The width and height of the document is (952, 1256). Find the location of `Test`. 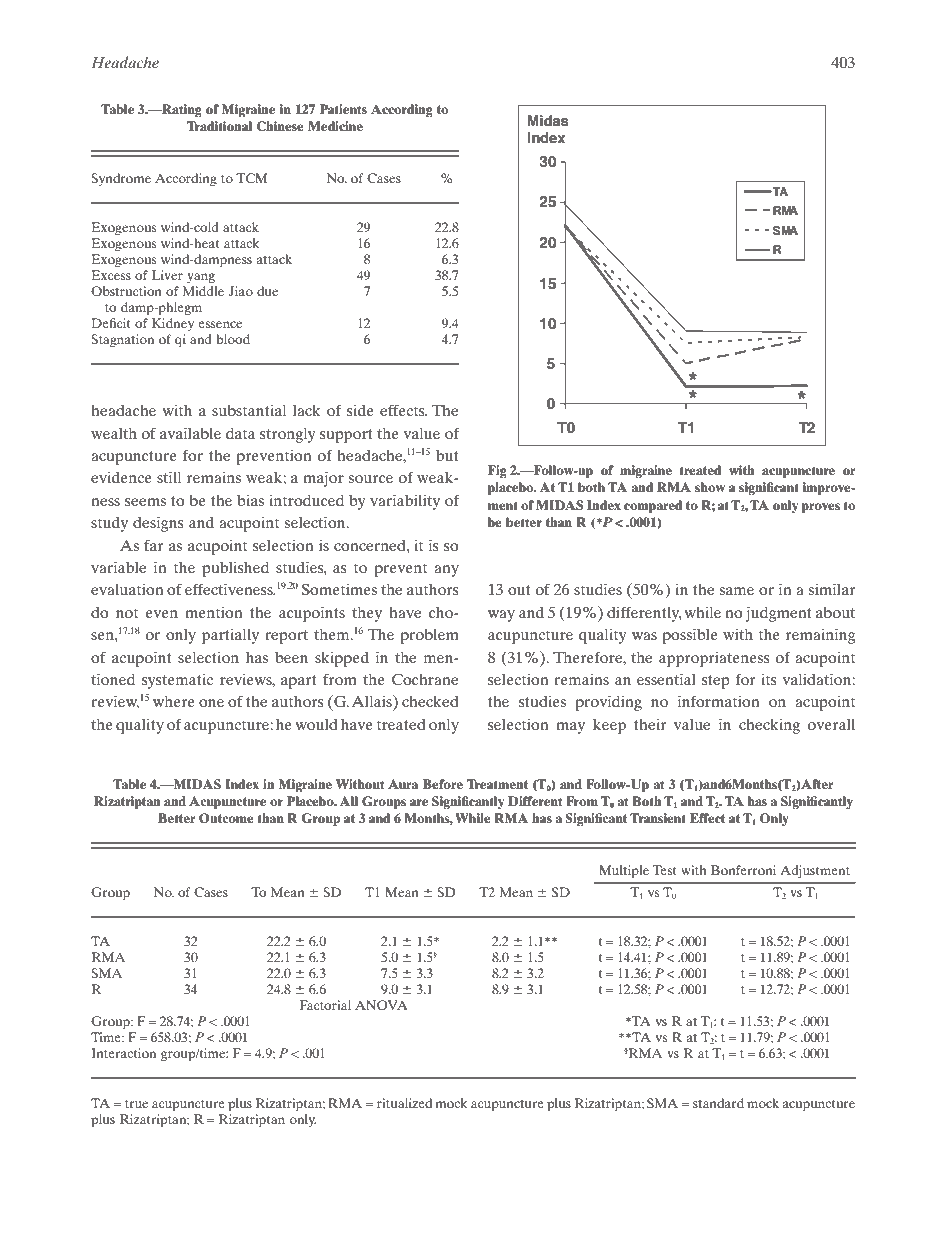

Test is located at coordinates (665, 870).
